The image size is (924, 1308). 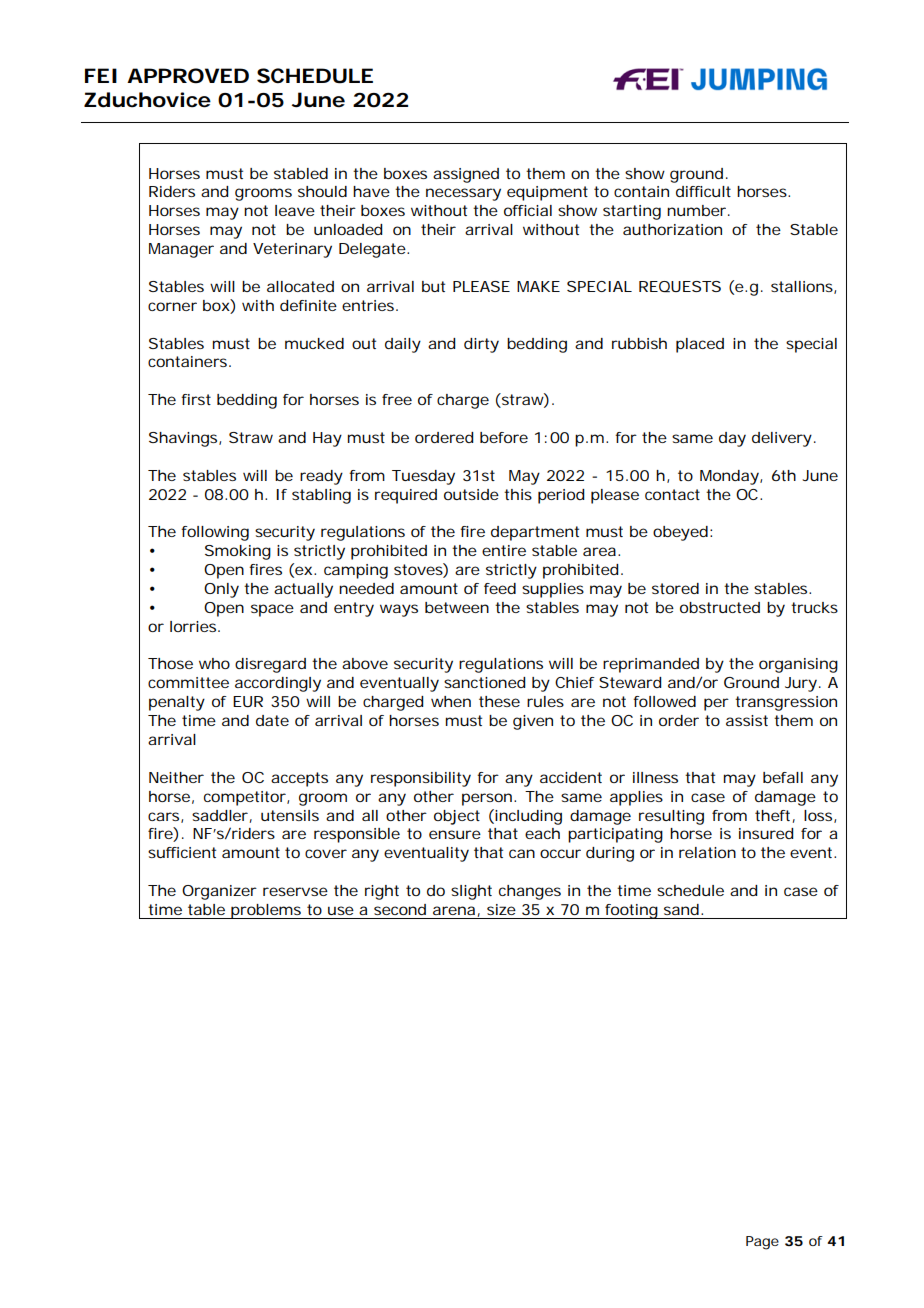 I want to click on leave, so click(x=295, y=210).
